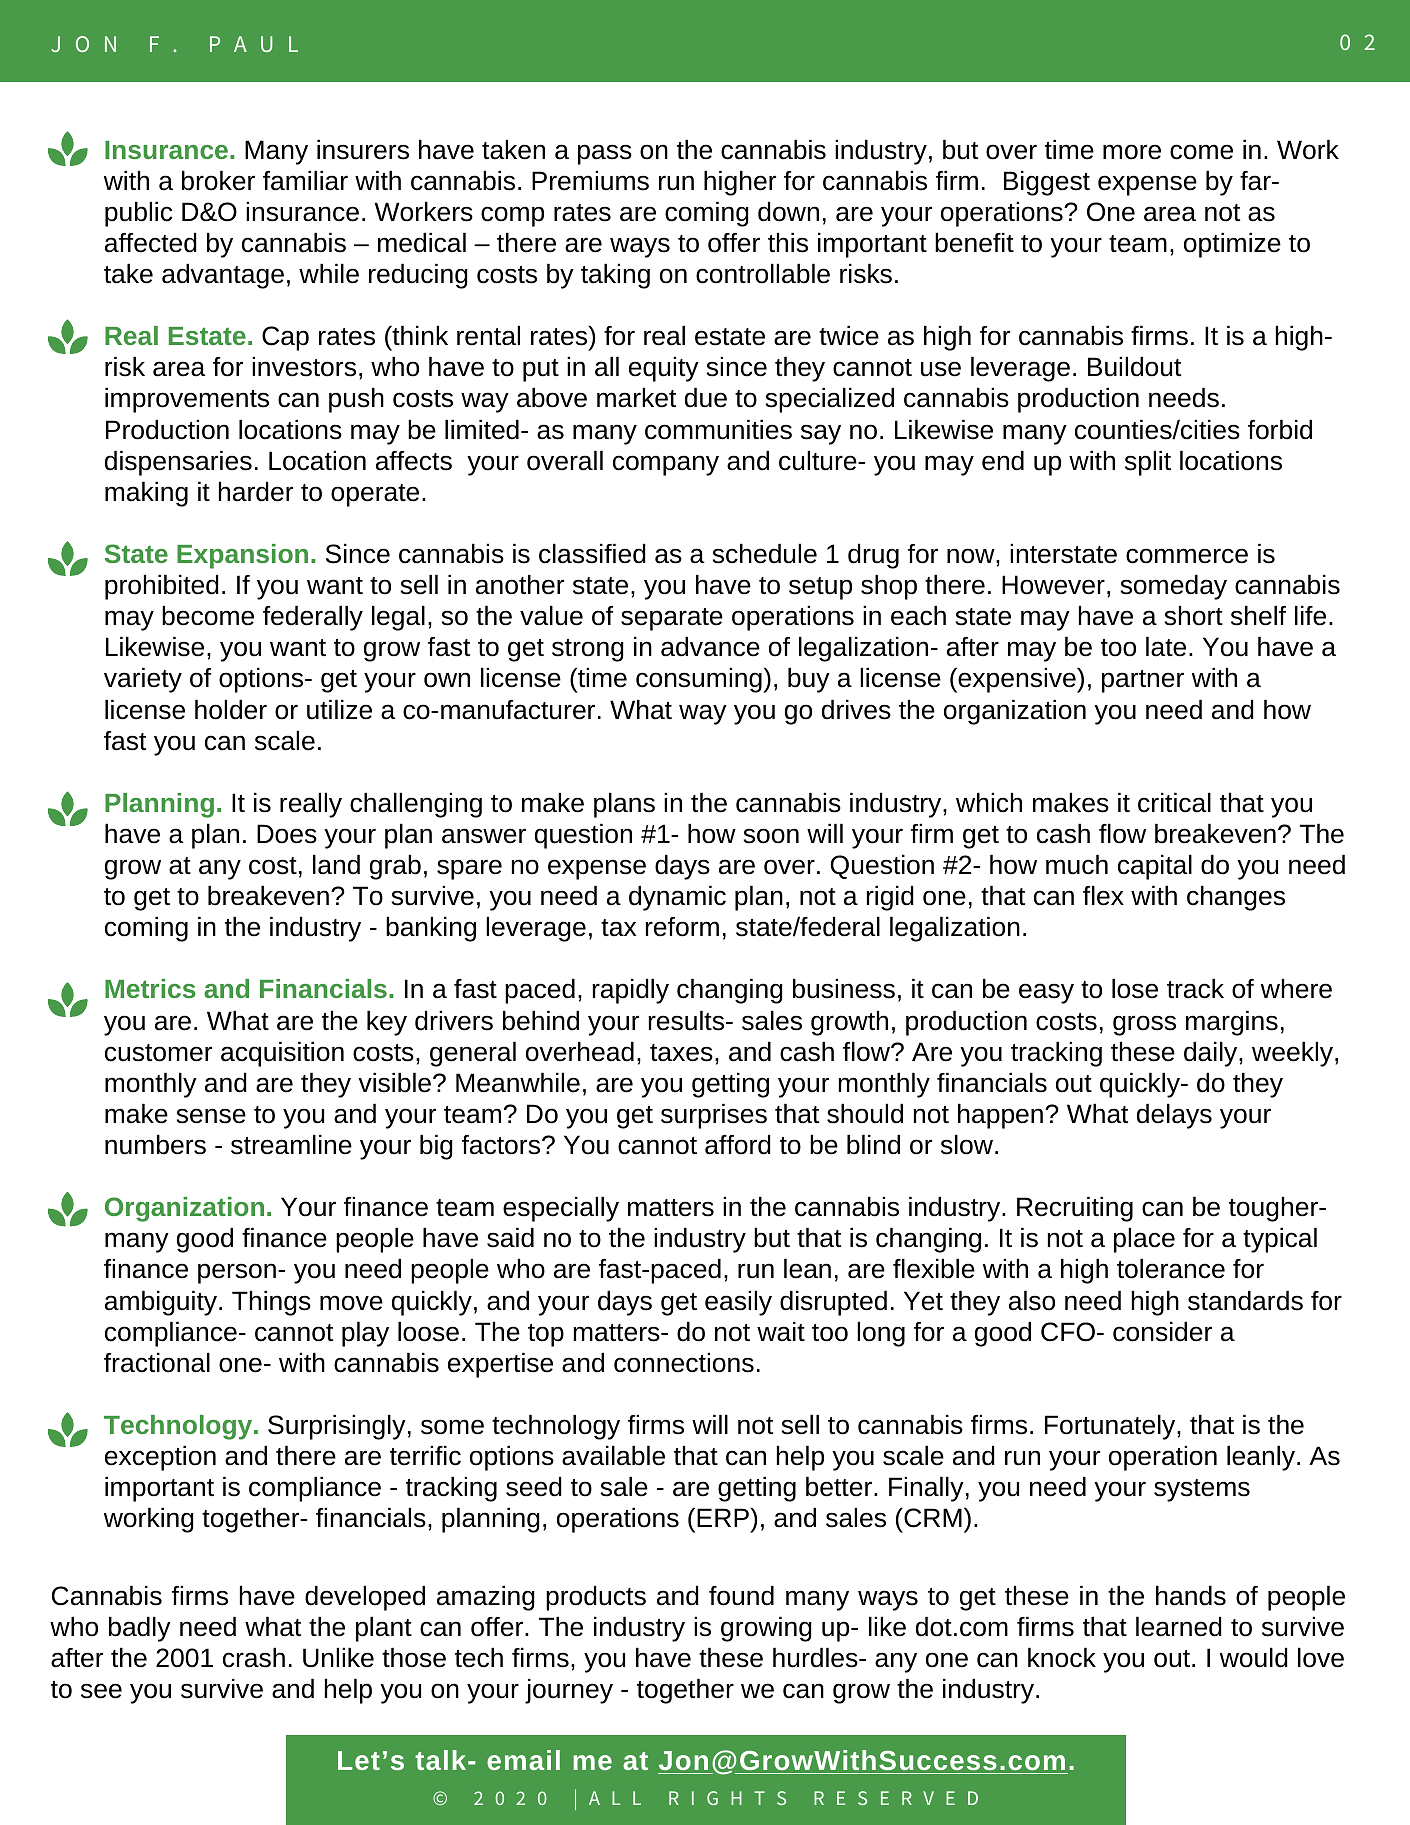 The height and width of the screenshot is (1825, 1410). What do you see at coordinates (1236, 898) in the screenshot?
I see `changes` at bounding box center [1236, 898].
